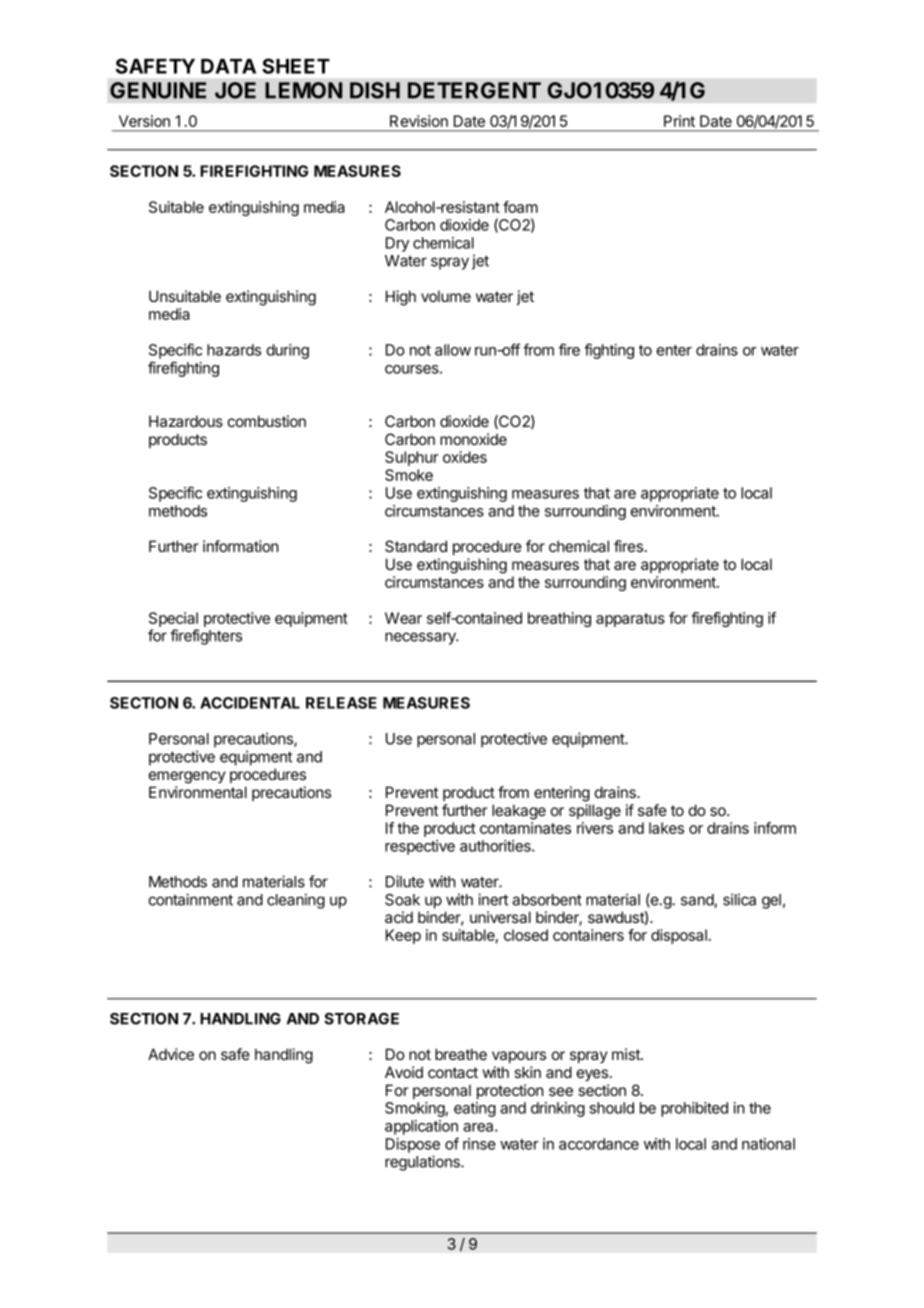 The width and height of the screenshot is (924, 1308). I want to click on apparatus, so click(630, 620).
